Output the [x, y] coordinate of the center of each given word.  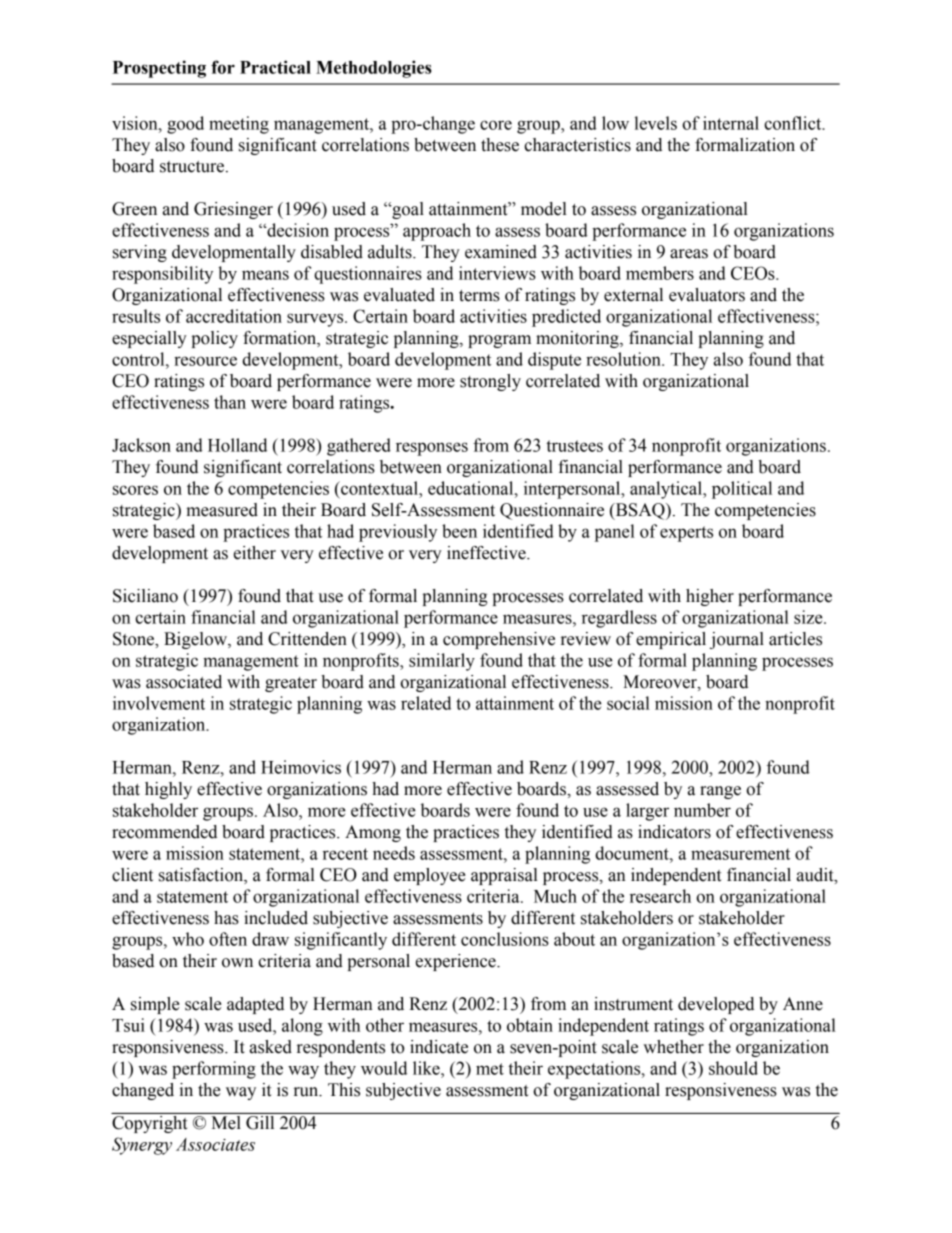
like [427, 1068]
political [742, 490]
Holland [237, 445]
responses [432, 449]
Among [373, 833]
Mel [226, 1121]
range [720, 792]
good [185, 125]
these [500, 145]
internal [731, 123]
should [733, 1068]
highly [168, 790]
